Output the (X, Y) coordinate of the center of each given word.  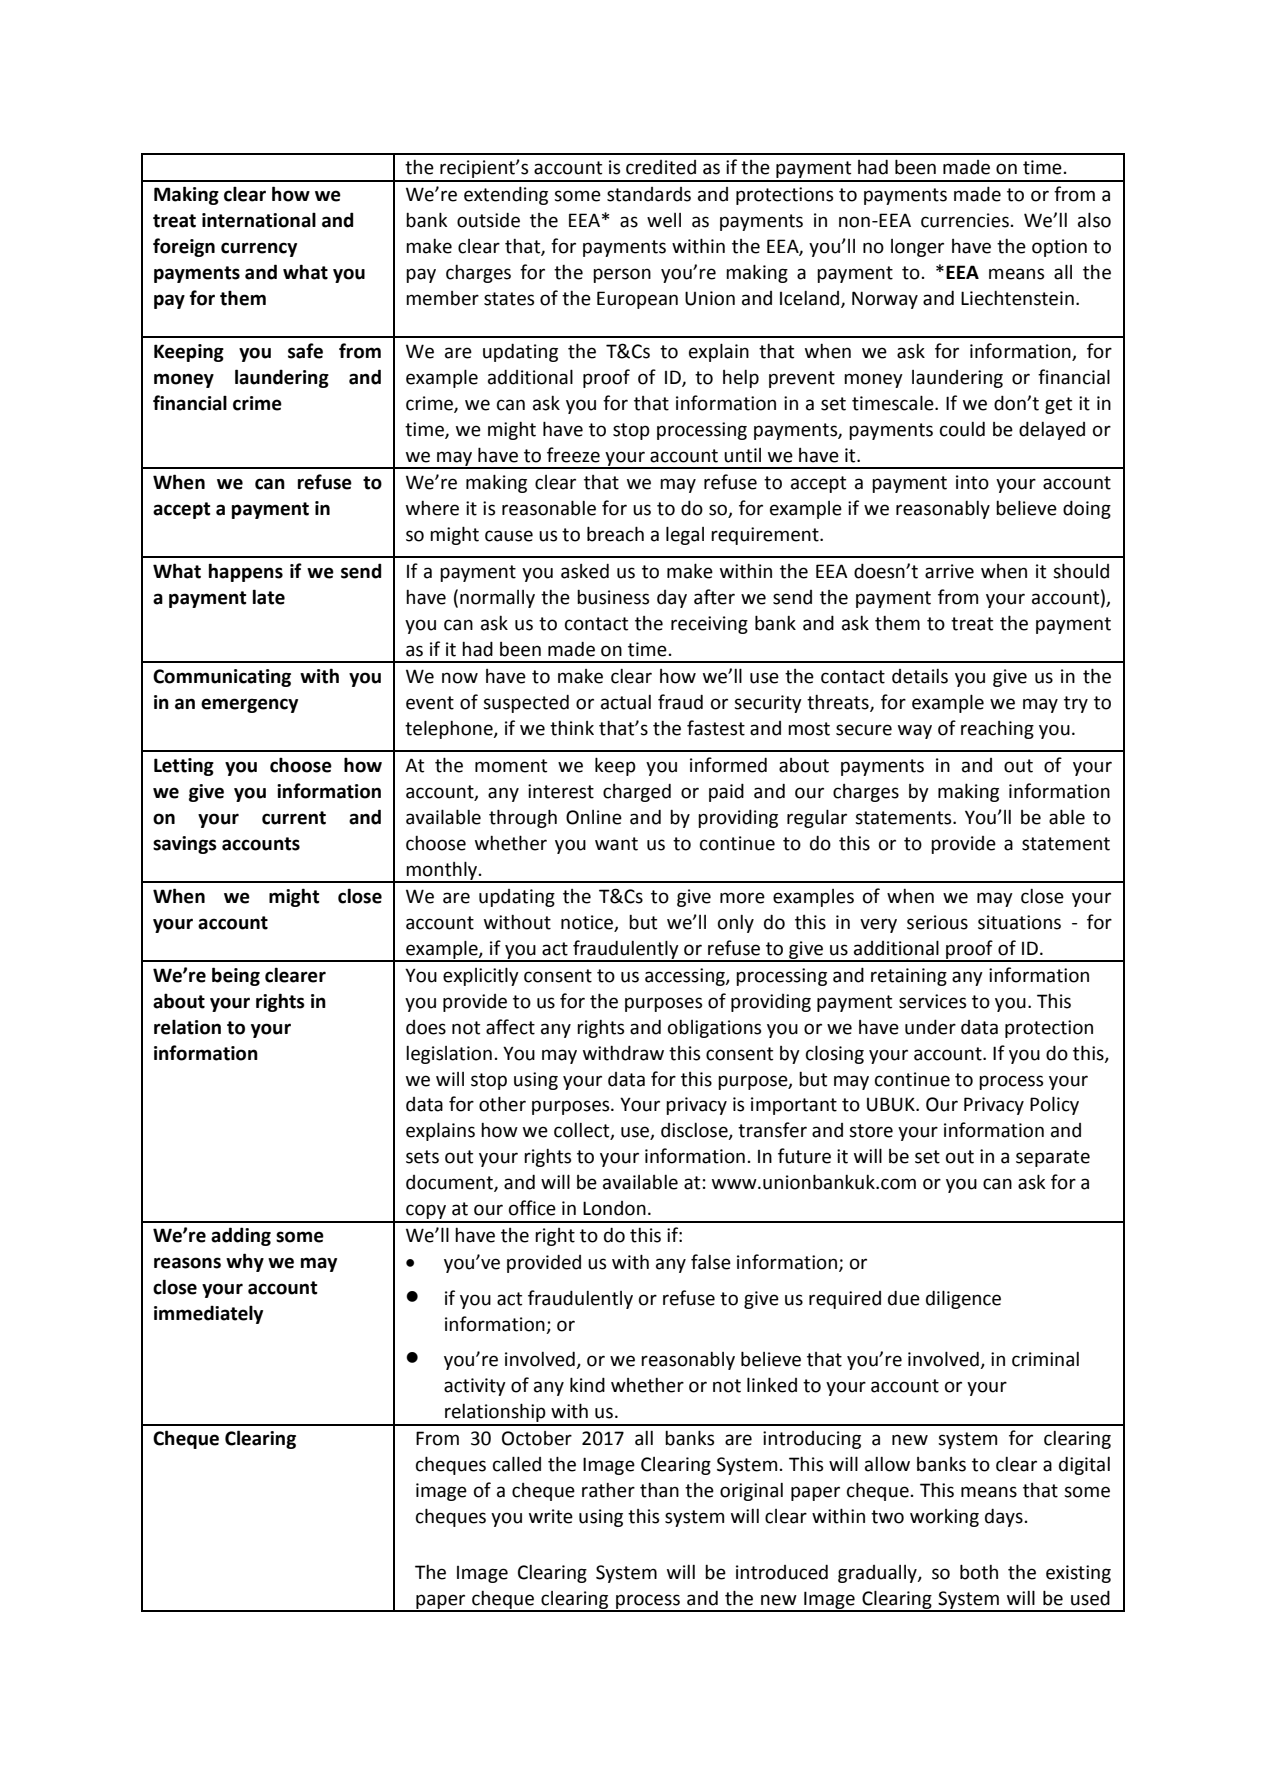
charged (637, 792)
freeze (573, 455)
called (517, 1464)
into (972, 482)
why (245, 1262)
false (711, 1262)
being (236, 976)
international (259, 220)
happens (246, 572)
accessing (686, 977)
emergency (249, 705)
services (932, 1001)
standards (649, 194)
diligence (963, 1299)
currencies (965, 220)
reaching (997, 730)
